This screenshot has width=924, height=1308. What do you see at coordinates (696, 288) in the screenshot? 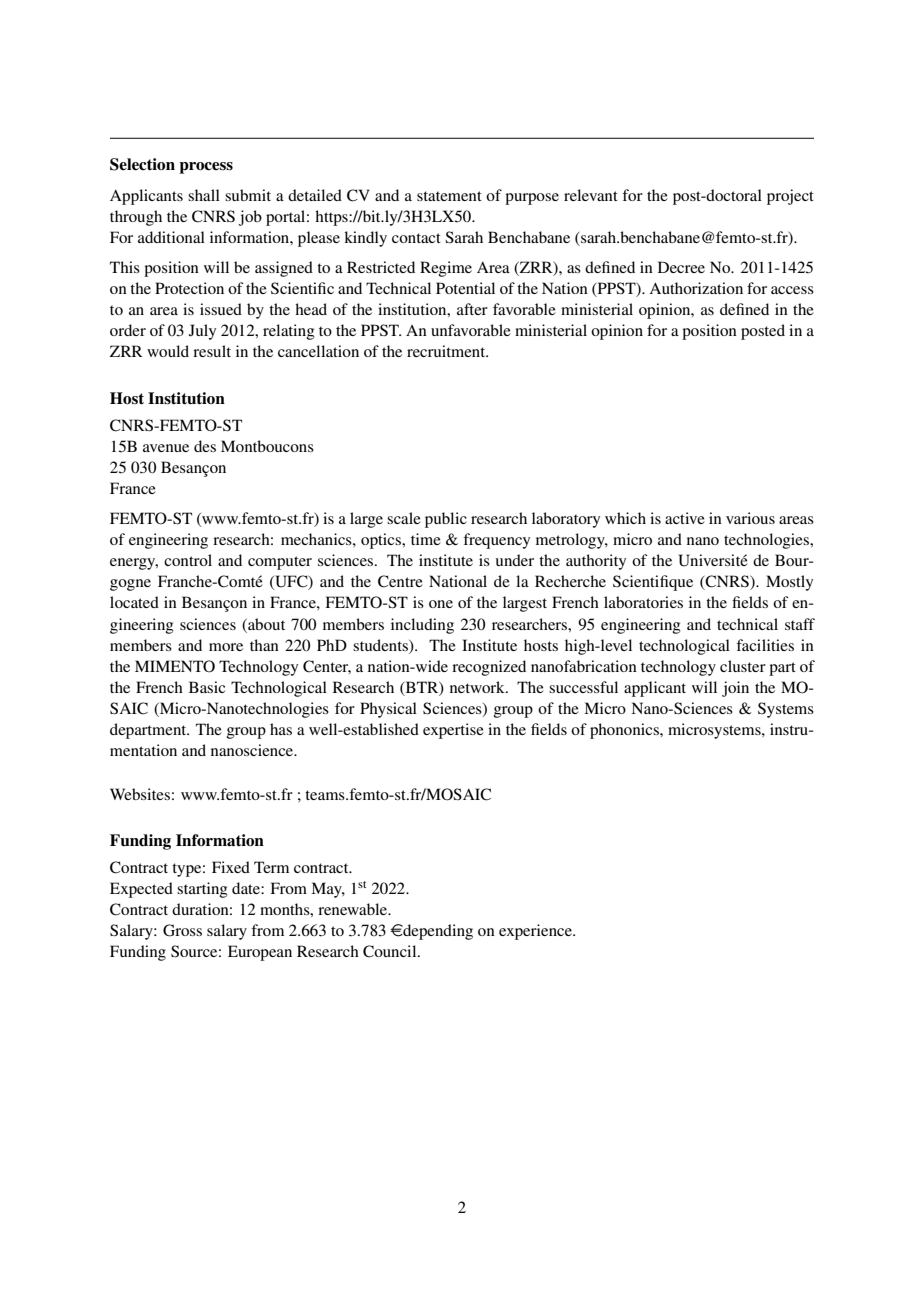
I see `Authorization` at bounding box center [696, 288].
